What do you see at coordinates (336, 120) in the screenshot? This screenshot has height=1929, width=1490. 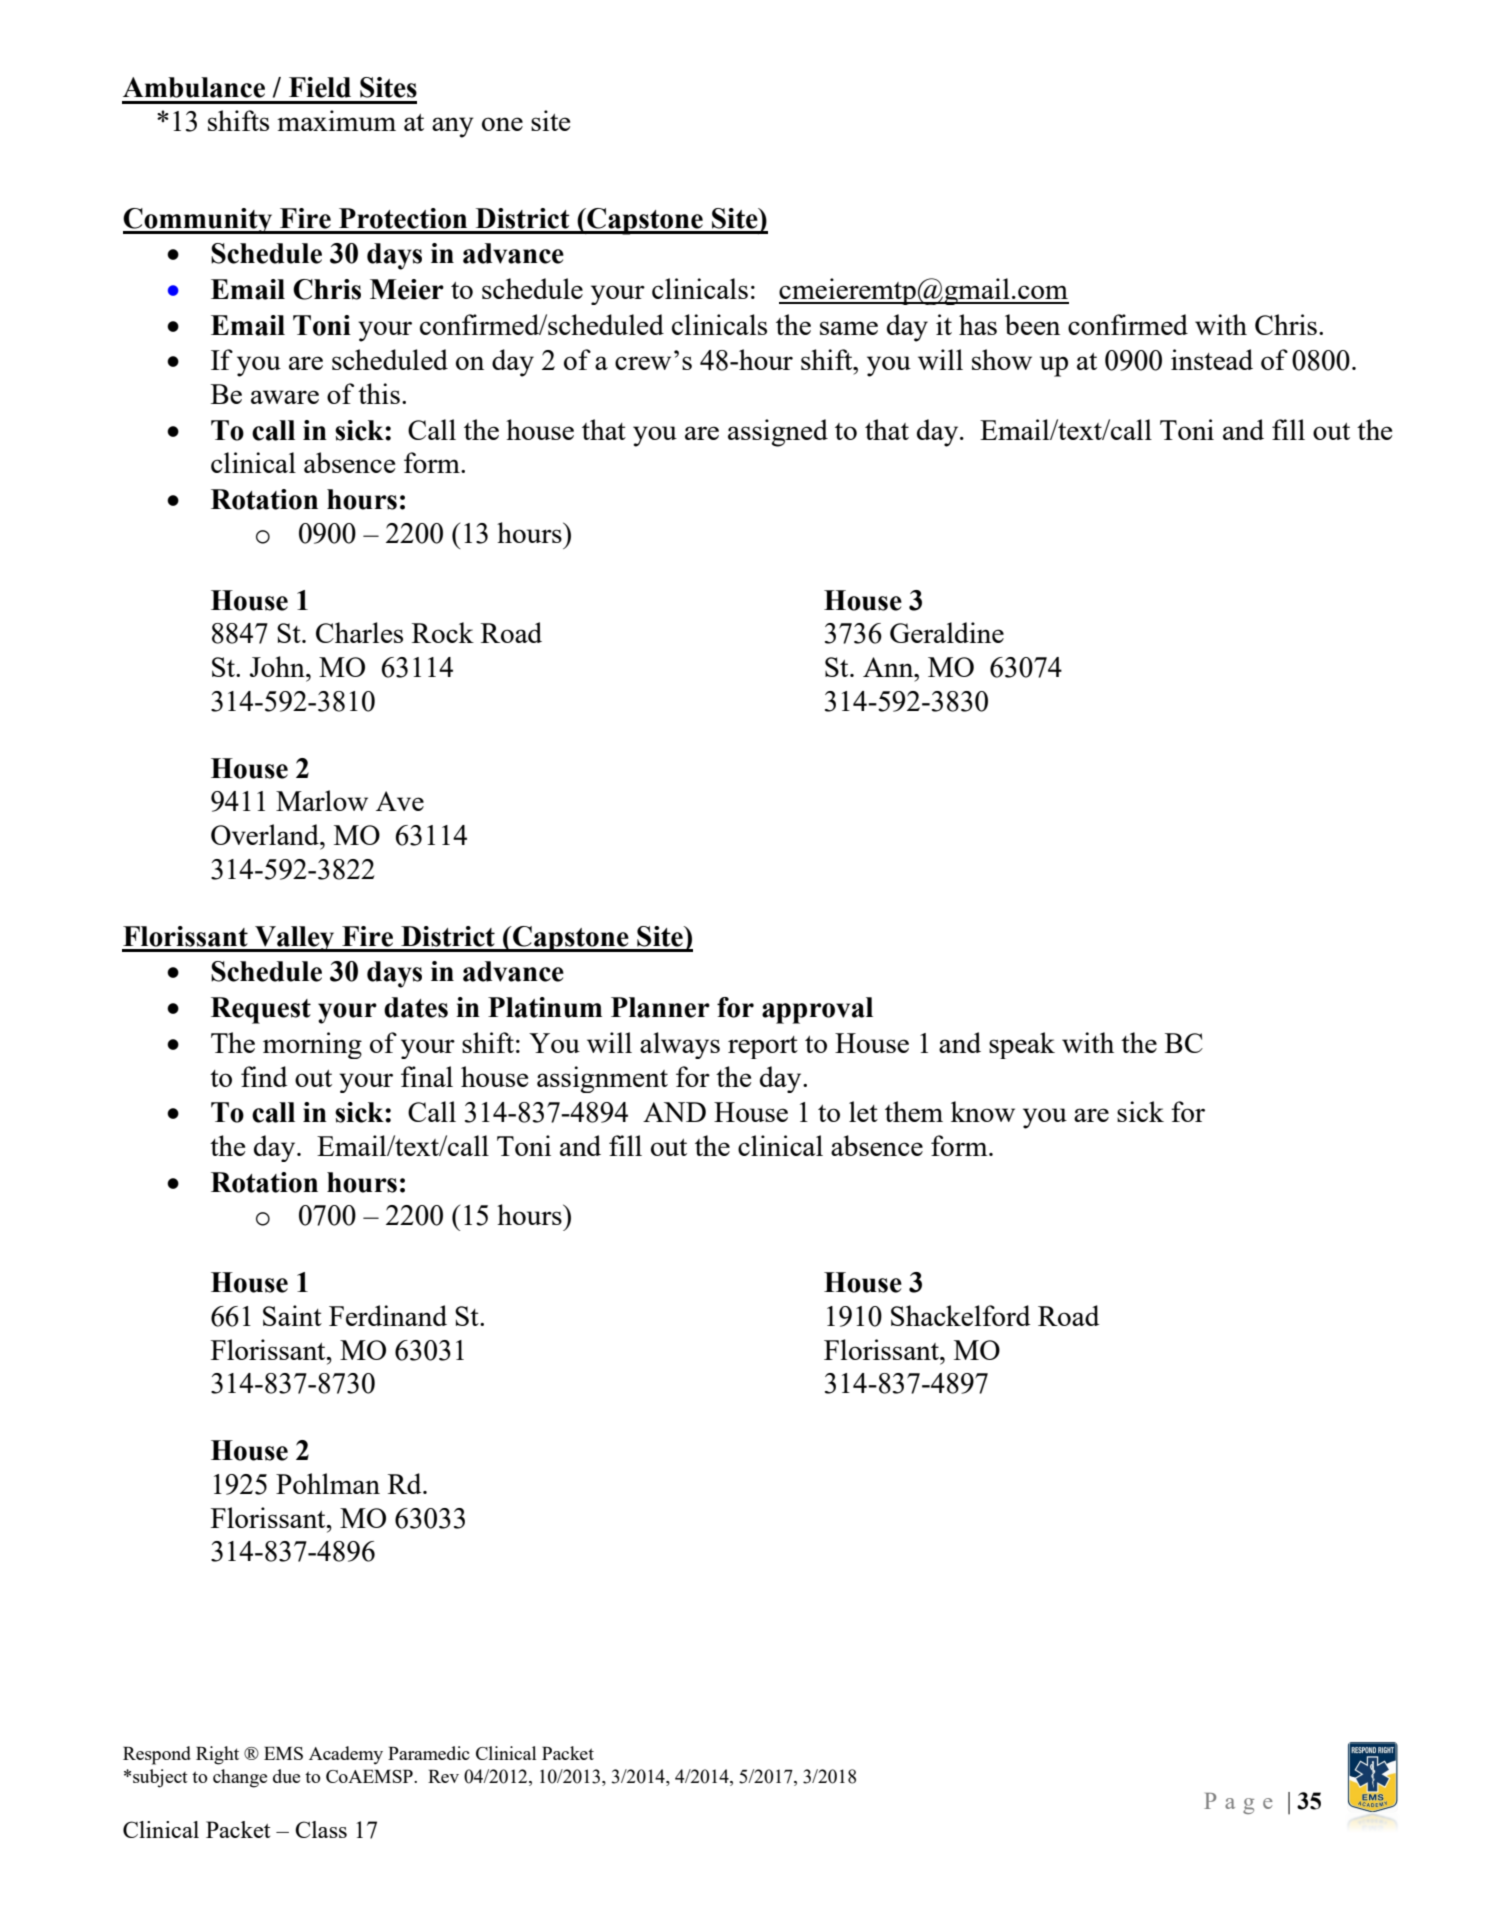 I see `maximum` at bounding box center [336, 120].
